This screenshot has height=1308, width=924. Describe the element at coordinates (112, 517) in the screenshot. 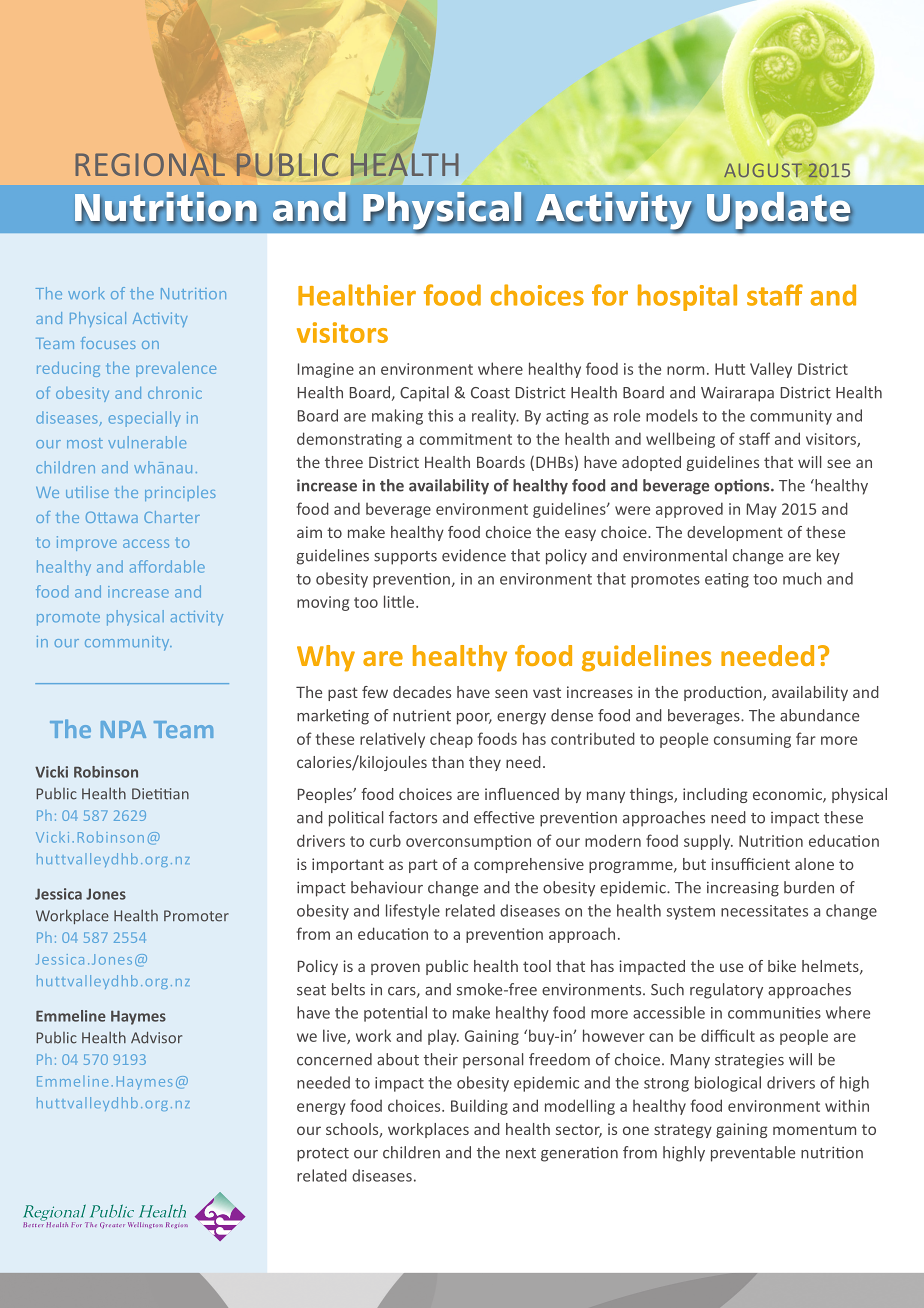

I see `Ottawa` at that location.
